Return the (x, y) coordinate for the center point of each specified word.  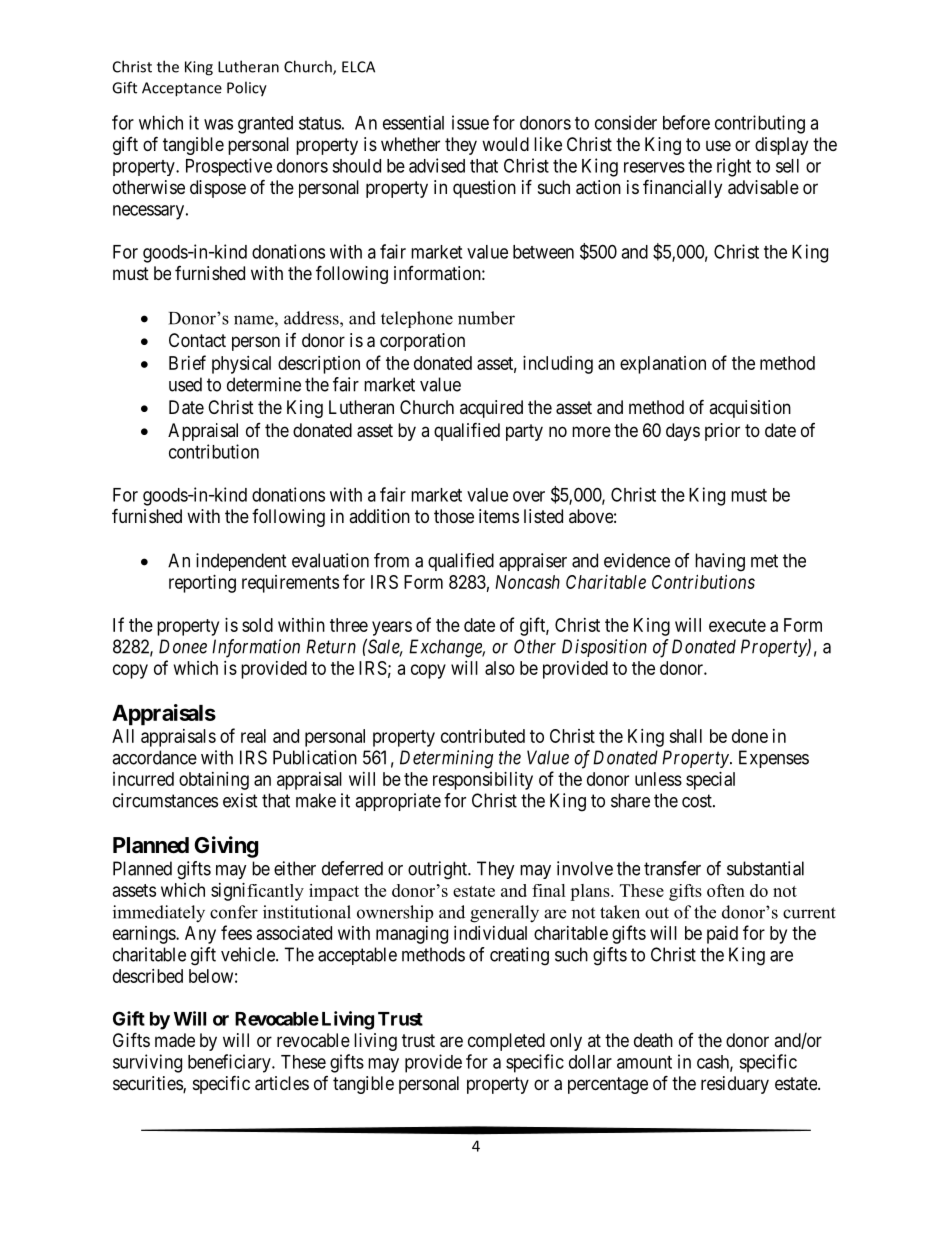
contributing (760, 124)
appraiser (533, 562)
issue (470, 122)
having (720, 562)
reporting (202, 584)
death (653, 1040)
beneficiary (230, 1063)
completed (506, 1042)
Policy (247, 89)
